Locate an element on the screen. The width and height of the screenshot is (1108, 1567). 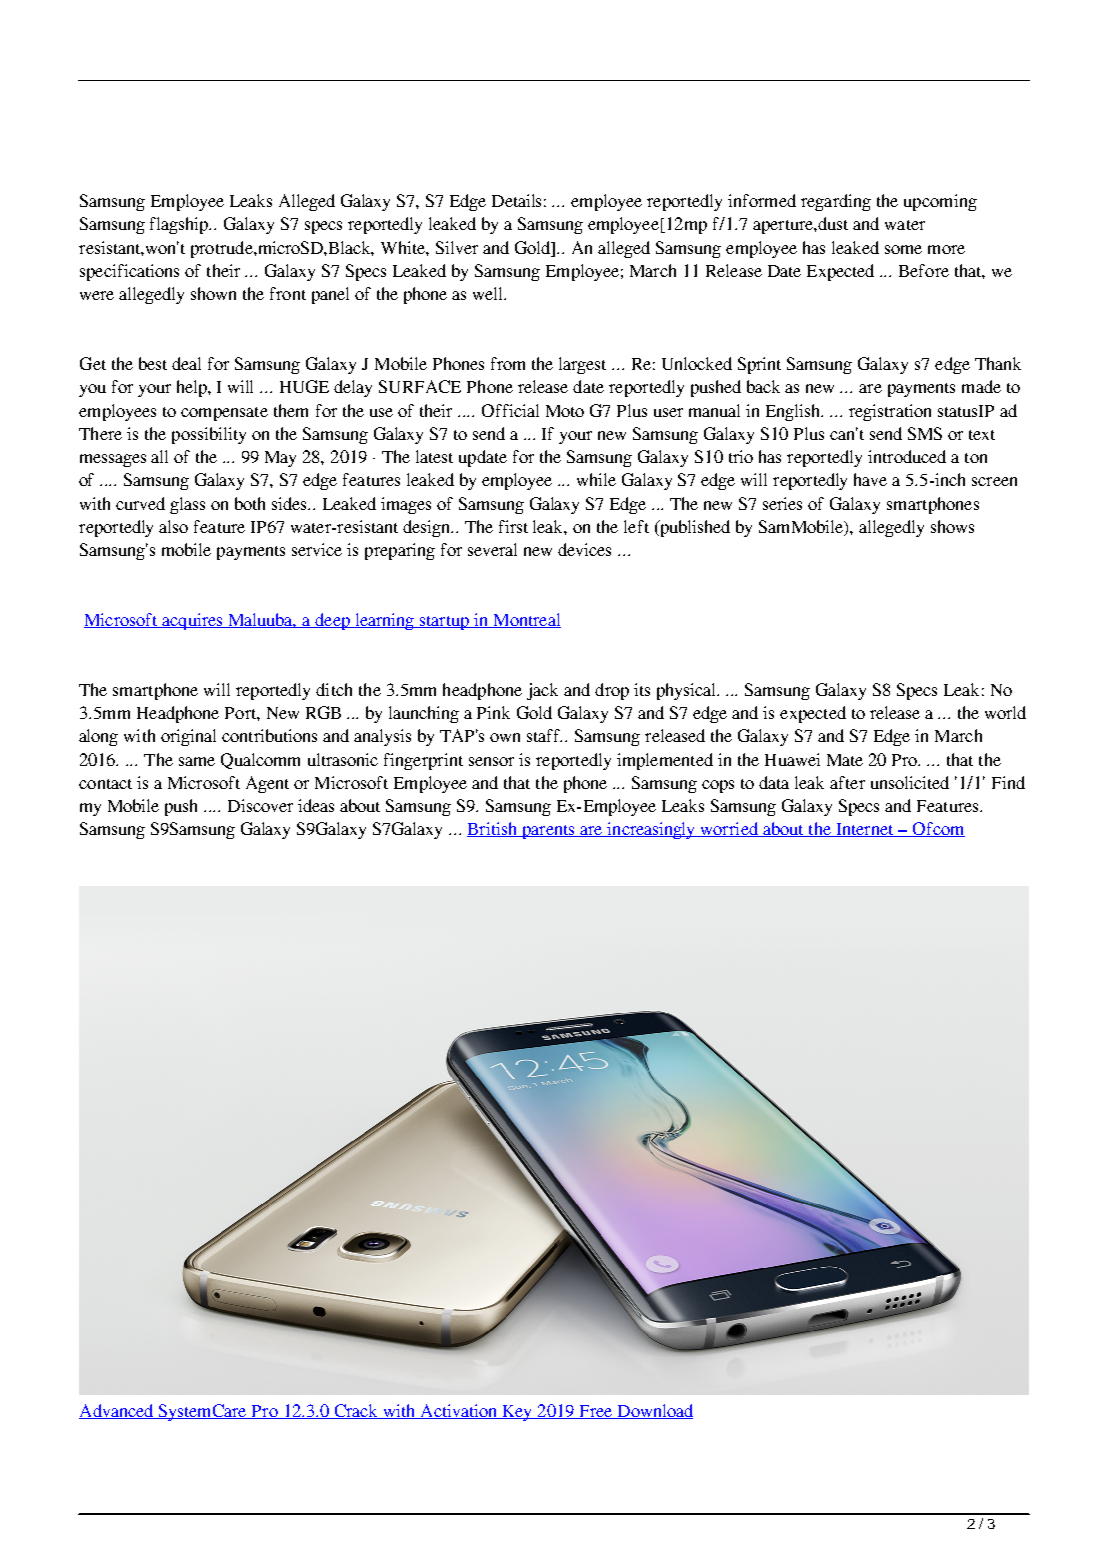
Montreal is located at coordinates (526, 620).
